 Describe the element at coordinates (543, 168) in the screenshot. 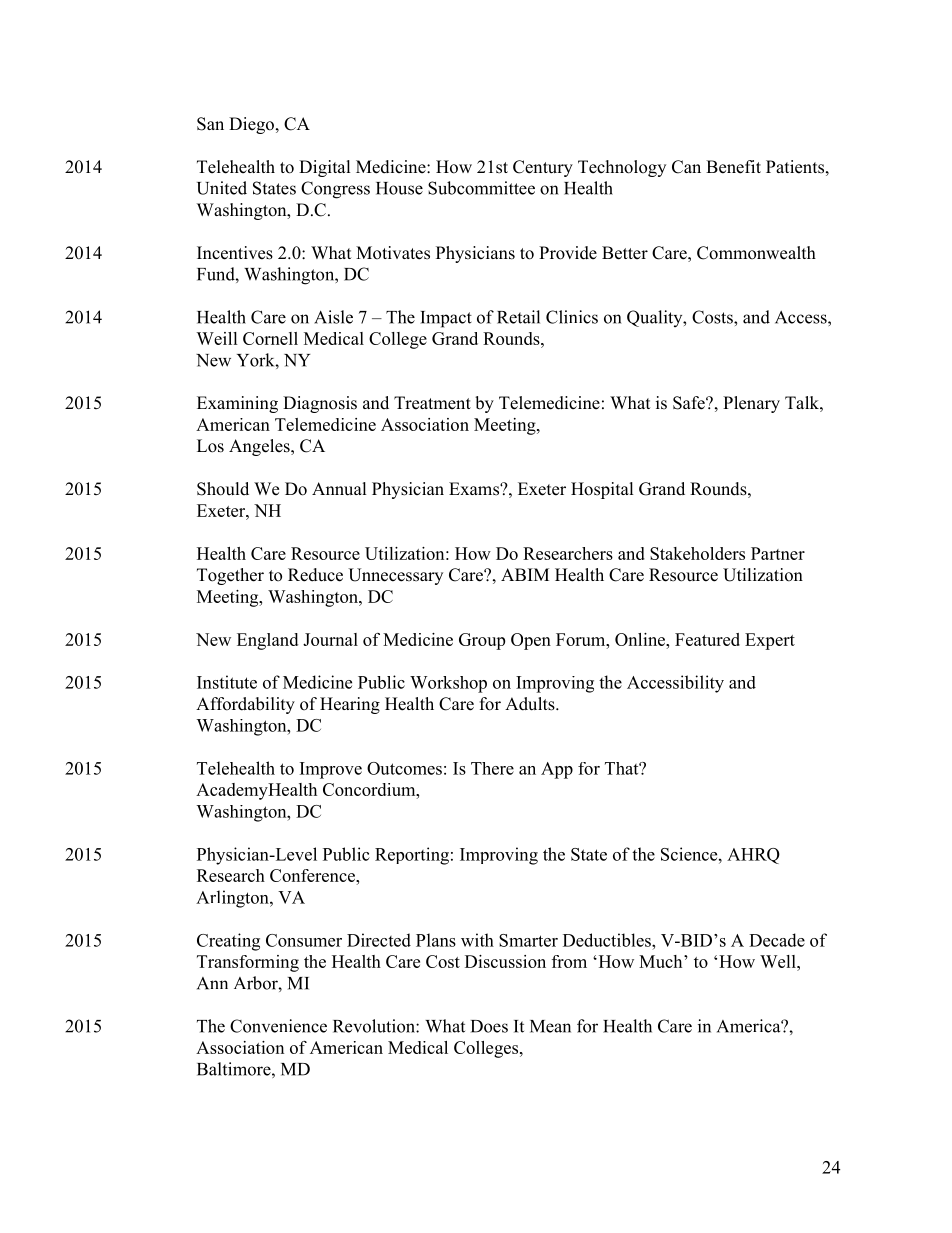

I see `Century` at that location.
